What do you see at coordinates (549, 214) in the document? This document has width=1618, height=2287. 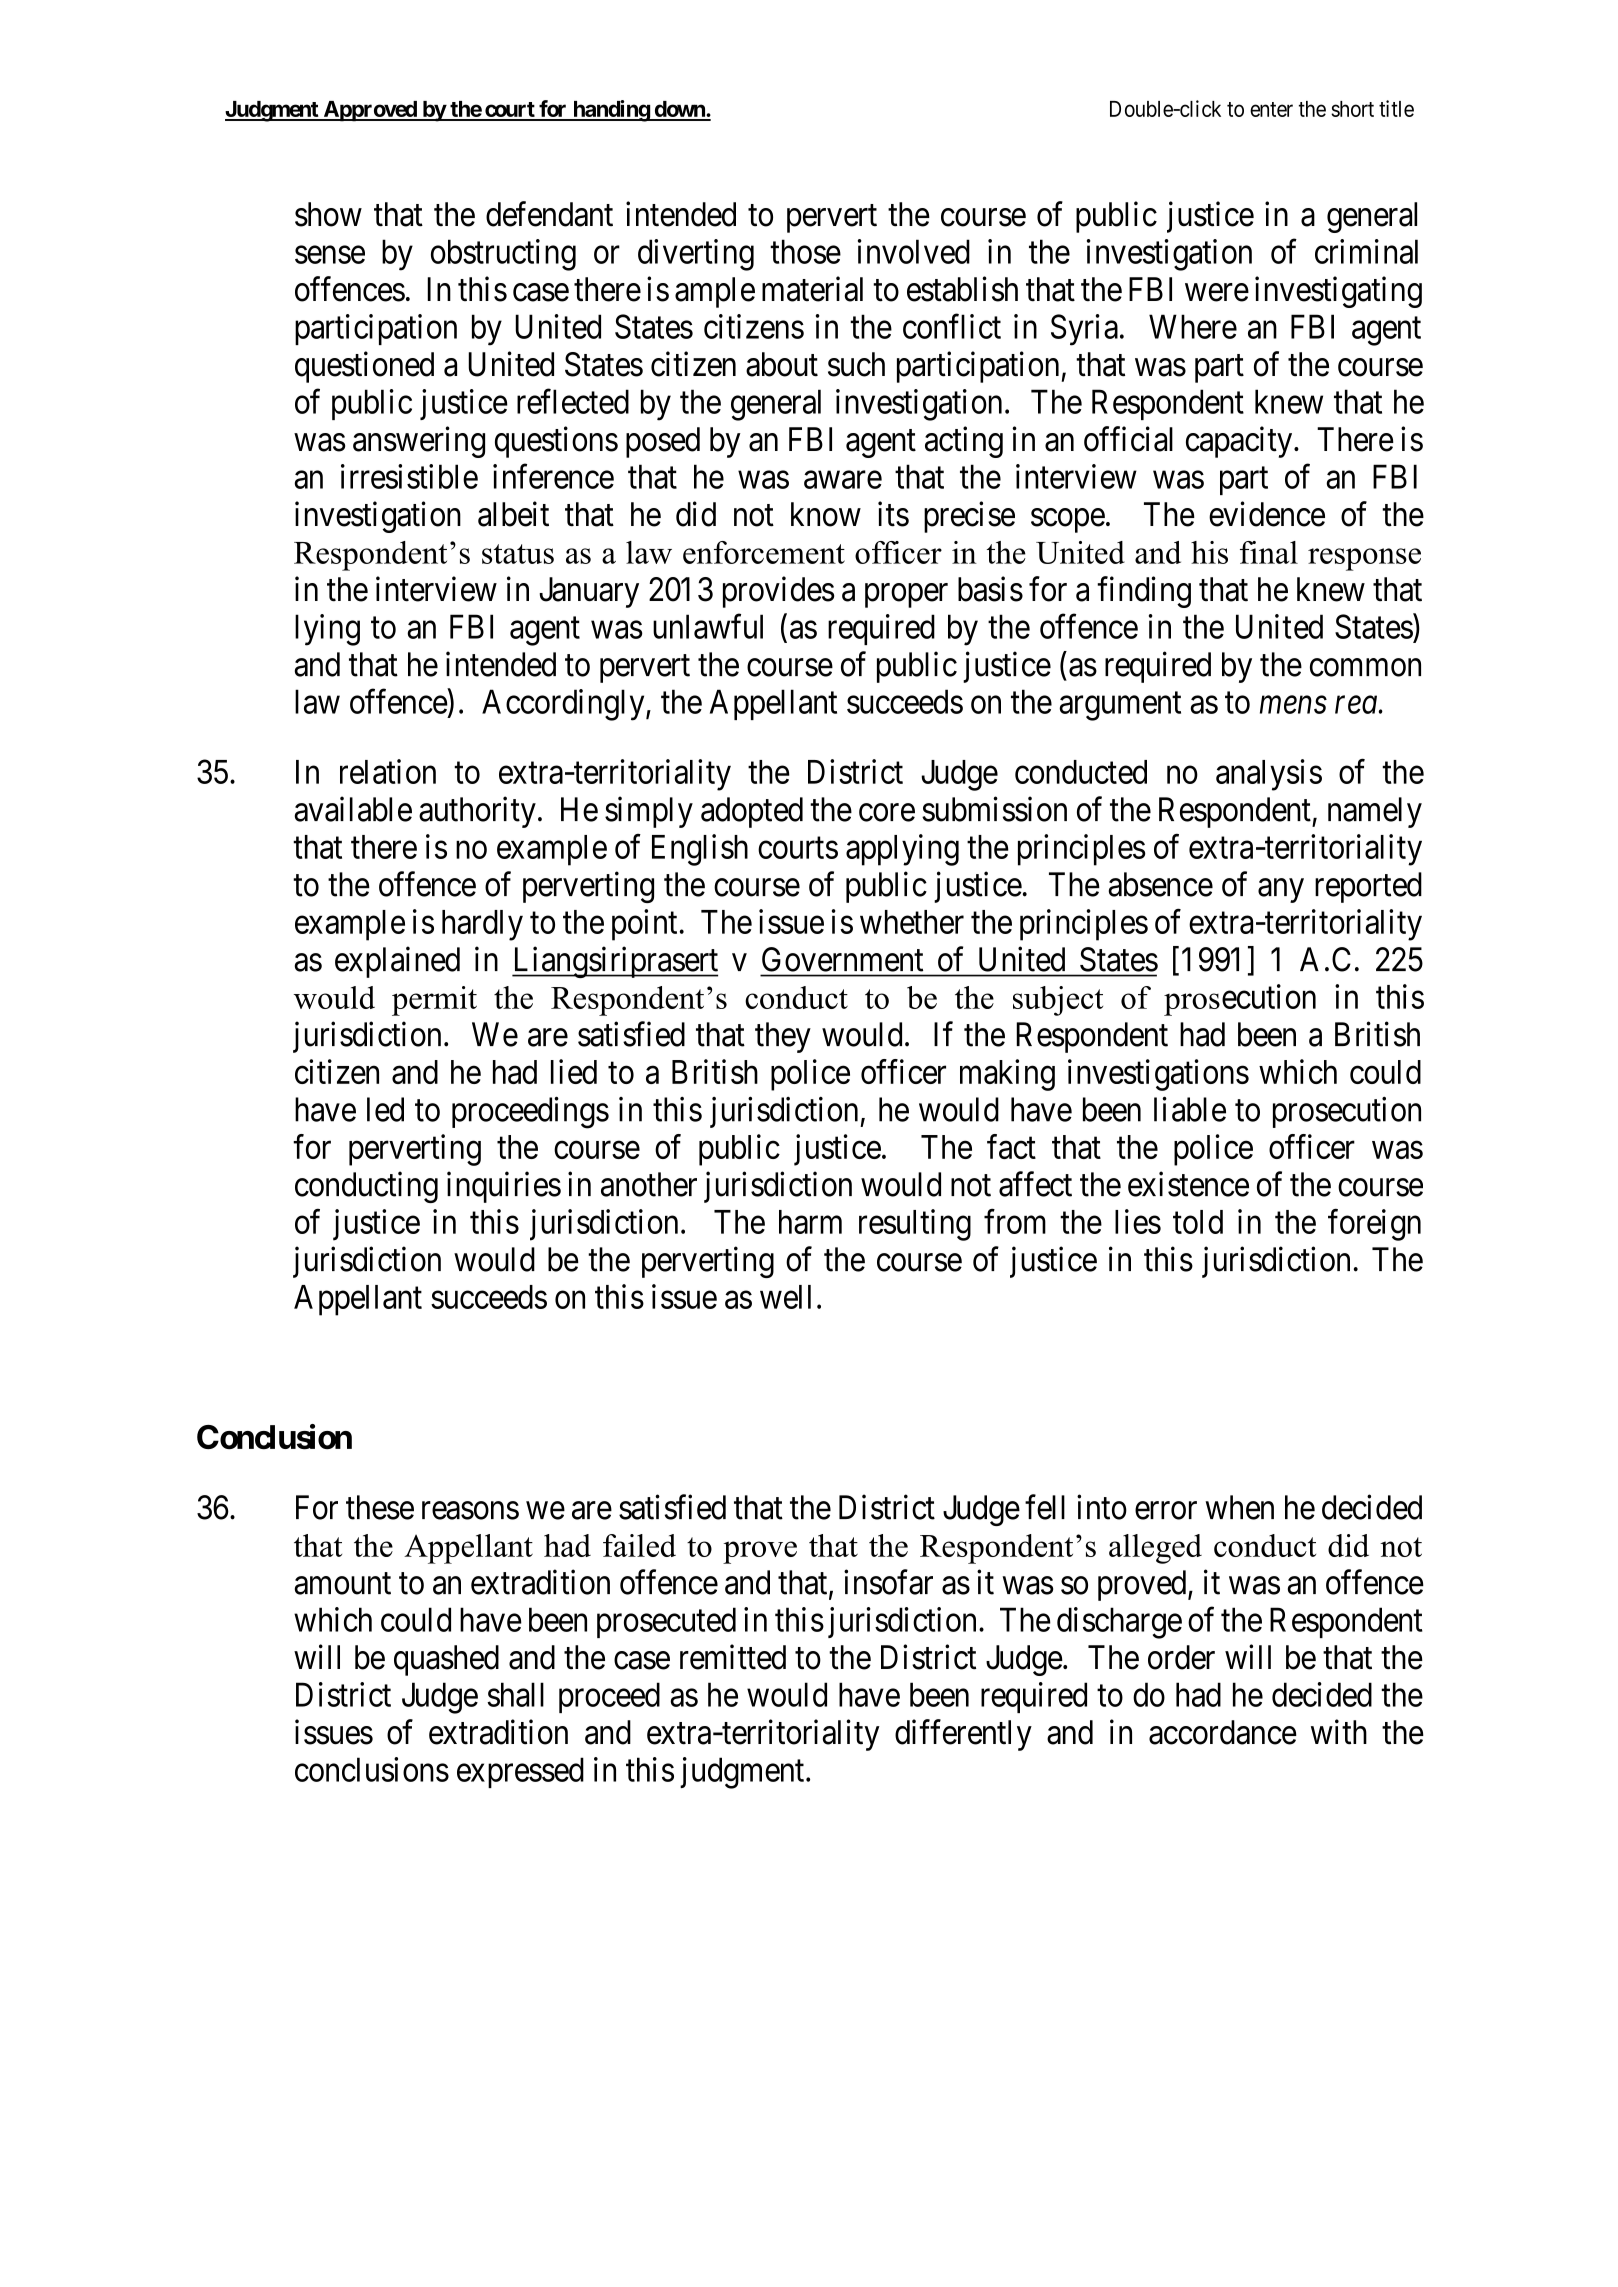 I see `defendant` at bounding box center [549, 214].
